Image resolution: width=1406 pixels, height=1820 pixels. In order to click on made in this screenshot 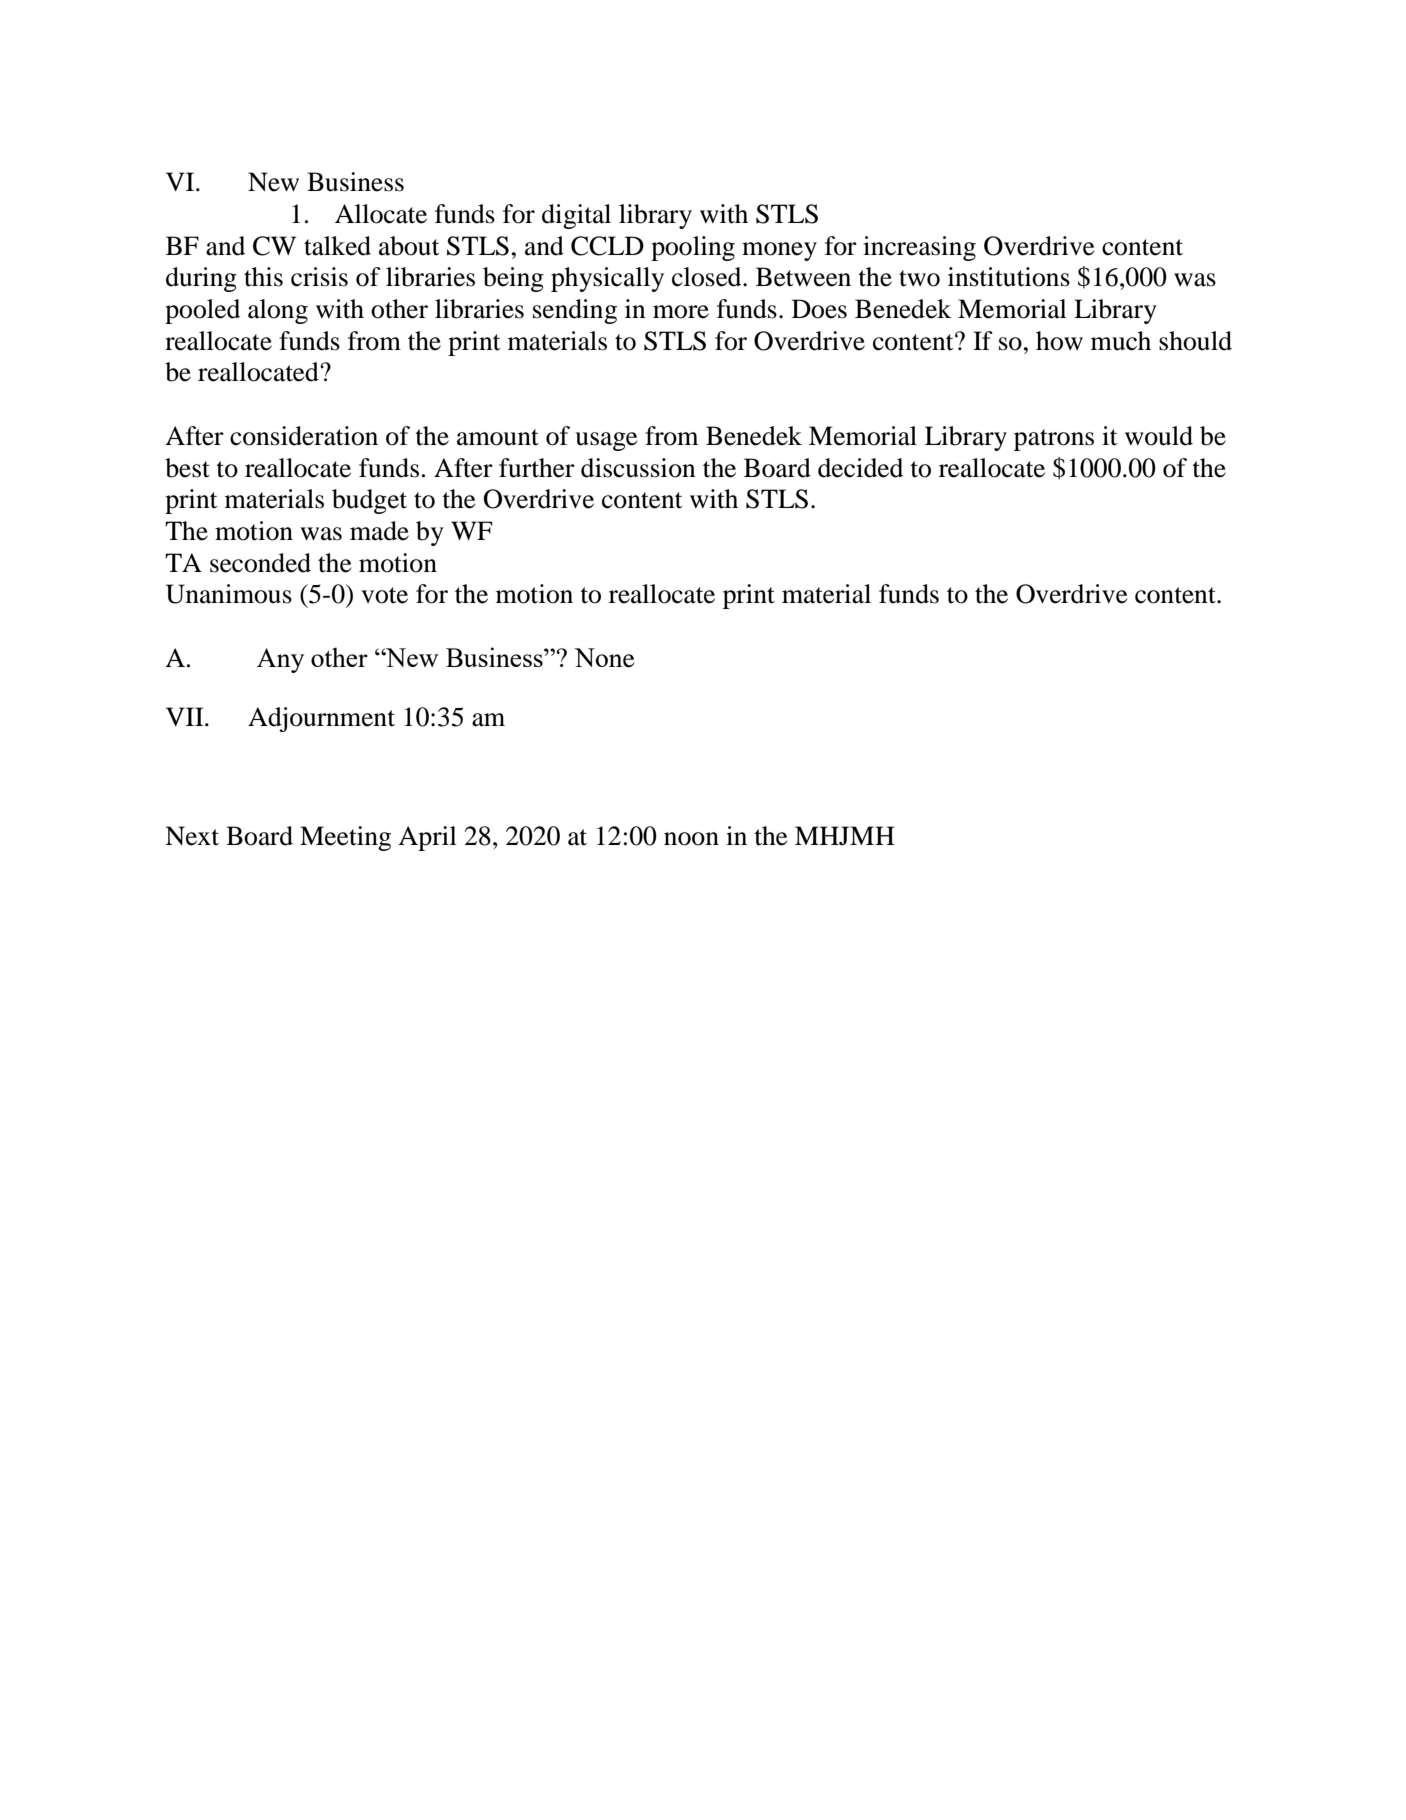, I will do `click(379, 531)`.
